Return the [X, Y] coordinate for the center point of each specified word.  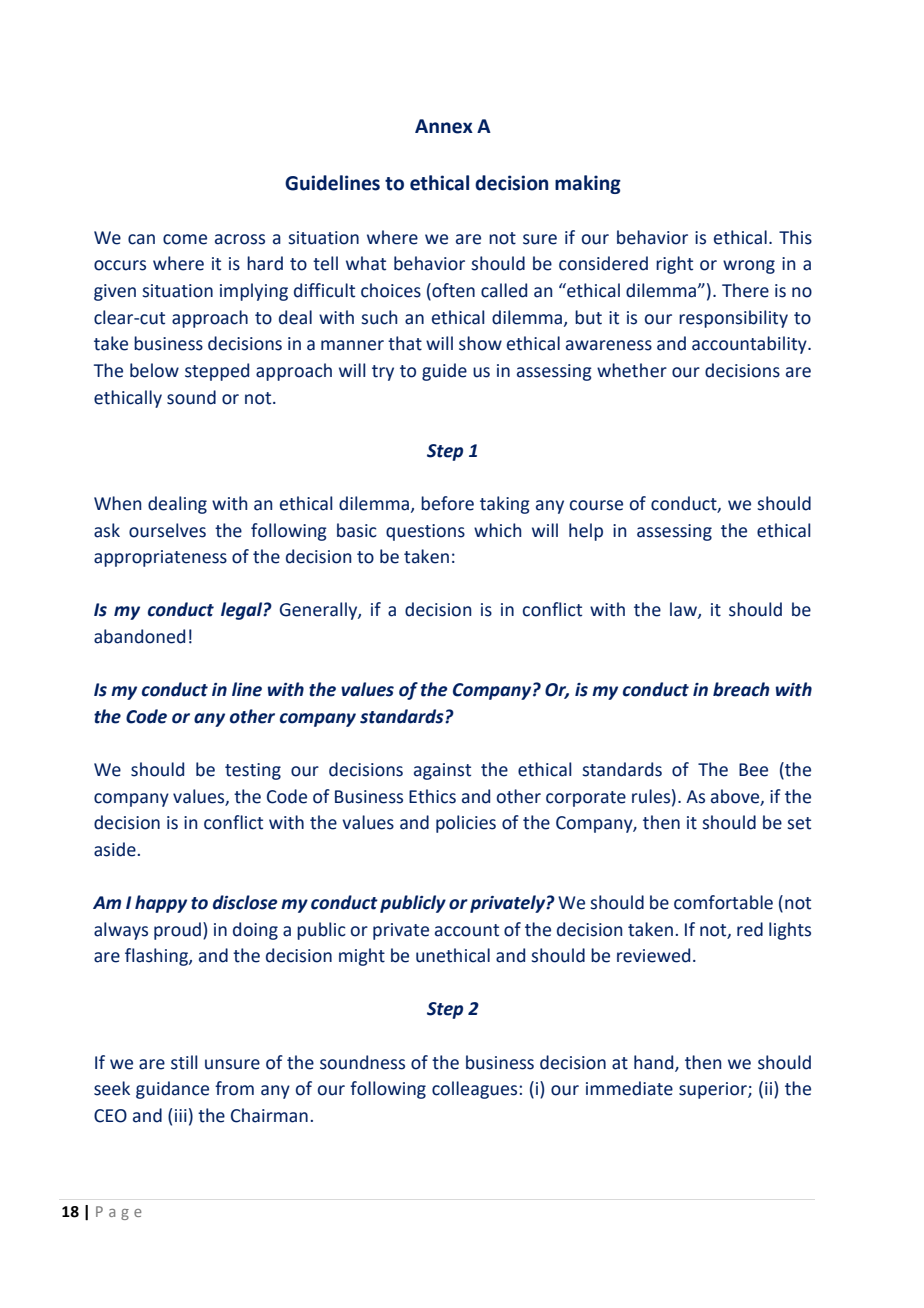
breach [741, 689]
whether [632, 370]
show [480, 343]
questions [425, 532]
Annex [444, 126]
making [588, 184]
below [154, 370]
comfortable [723, 902]
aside [116, 849]
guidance [172, 1090]
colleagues [476, 1090]
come [185, 239]
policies [466, 824]
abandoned [139, 636]
